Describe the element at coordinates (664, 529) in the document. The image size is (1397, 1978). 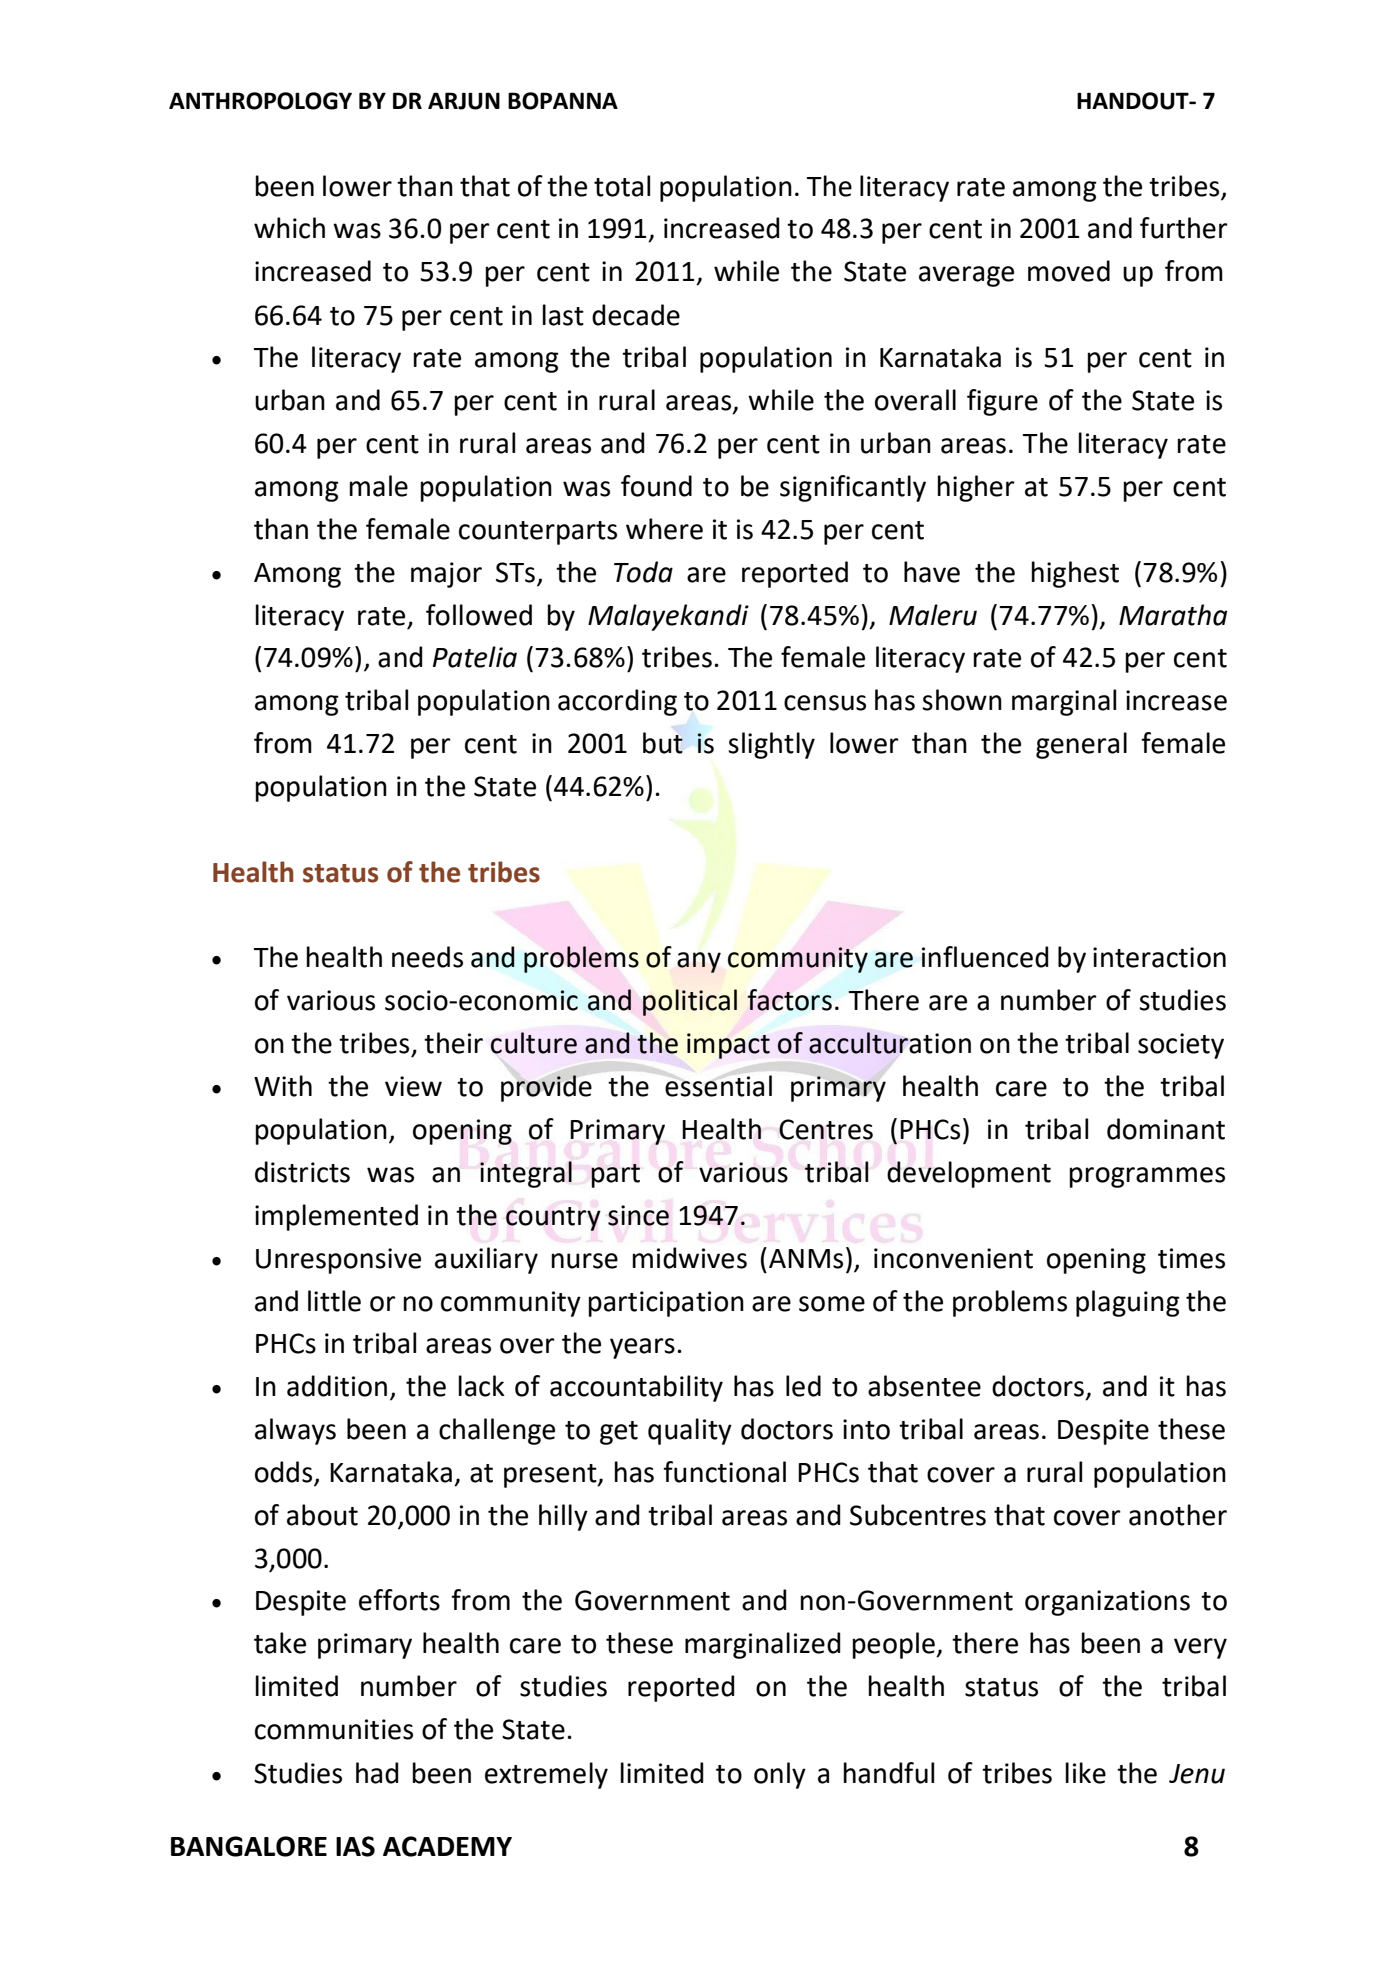
I see `where` at that location.
